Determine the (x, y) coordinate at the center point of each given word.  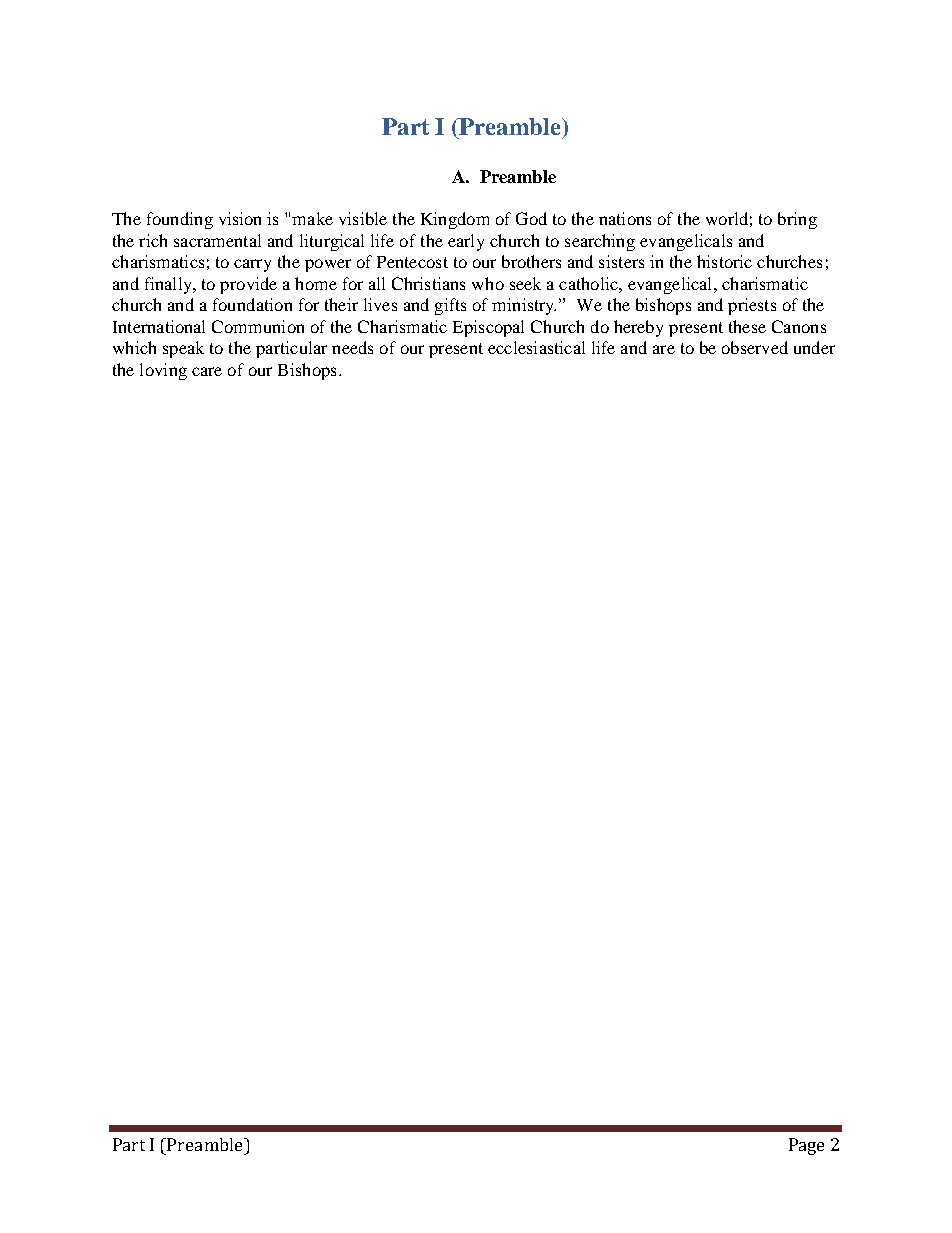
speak (183, 349)
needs (352, 347)
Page (806, 1146)
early (466, 242)
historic (724, 261)
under (814, 347)
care (207, 371)
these (747, 326)
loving (163, 371)
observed (755, 347)
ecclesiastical (536, 347)
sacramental (217, 240)
